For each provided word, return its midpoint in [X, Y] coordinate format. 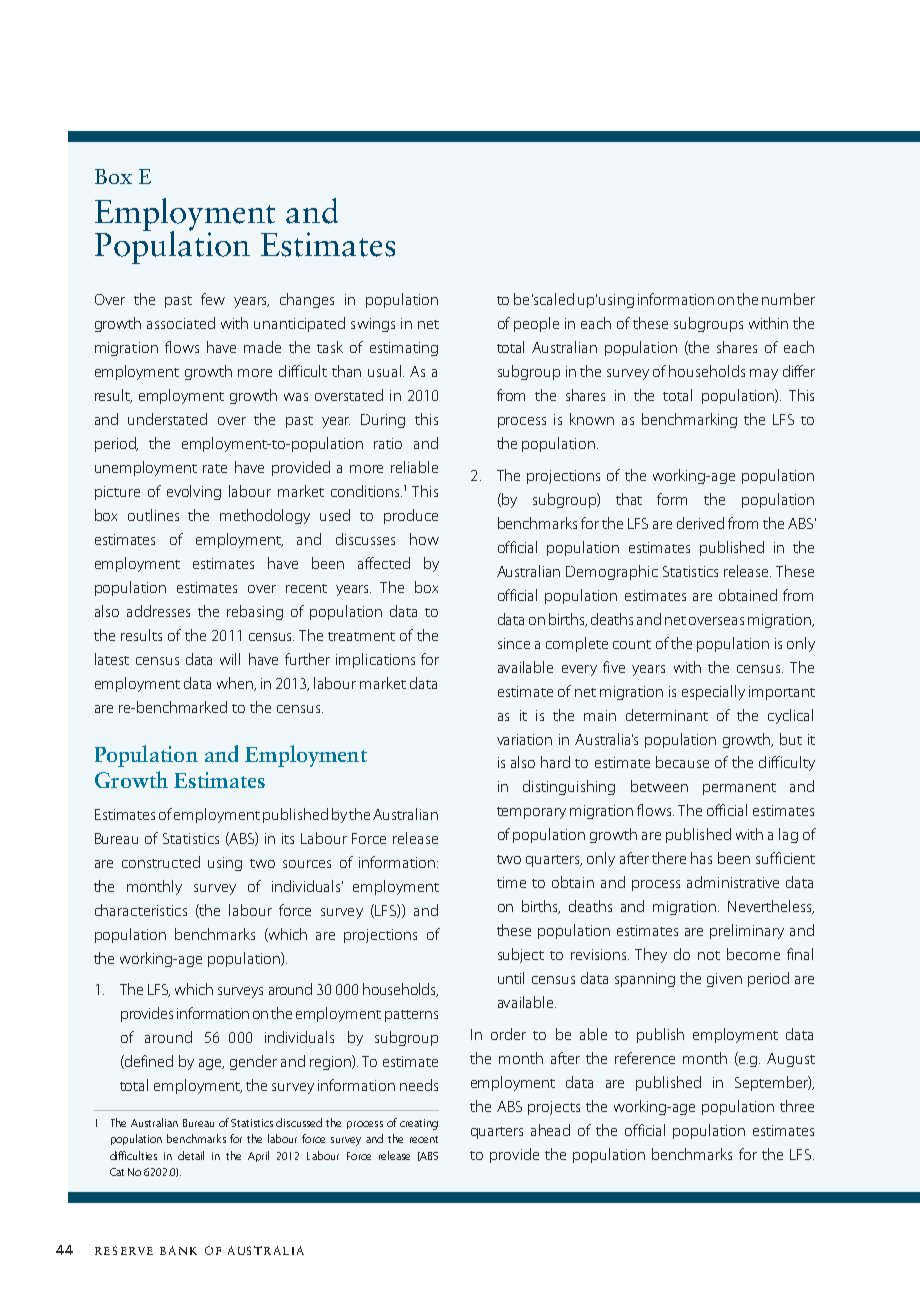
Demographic [612, 572]
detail [191, 1155]
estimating [404, 349]
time [511, 882]
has [701, 858]
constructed [161, 862]
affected [384, 563]
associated [181, 323]
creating [419, 1124]
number [788, 299]
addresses [158, 611]
